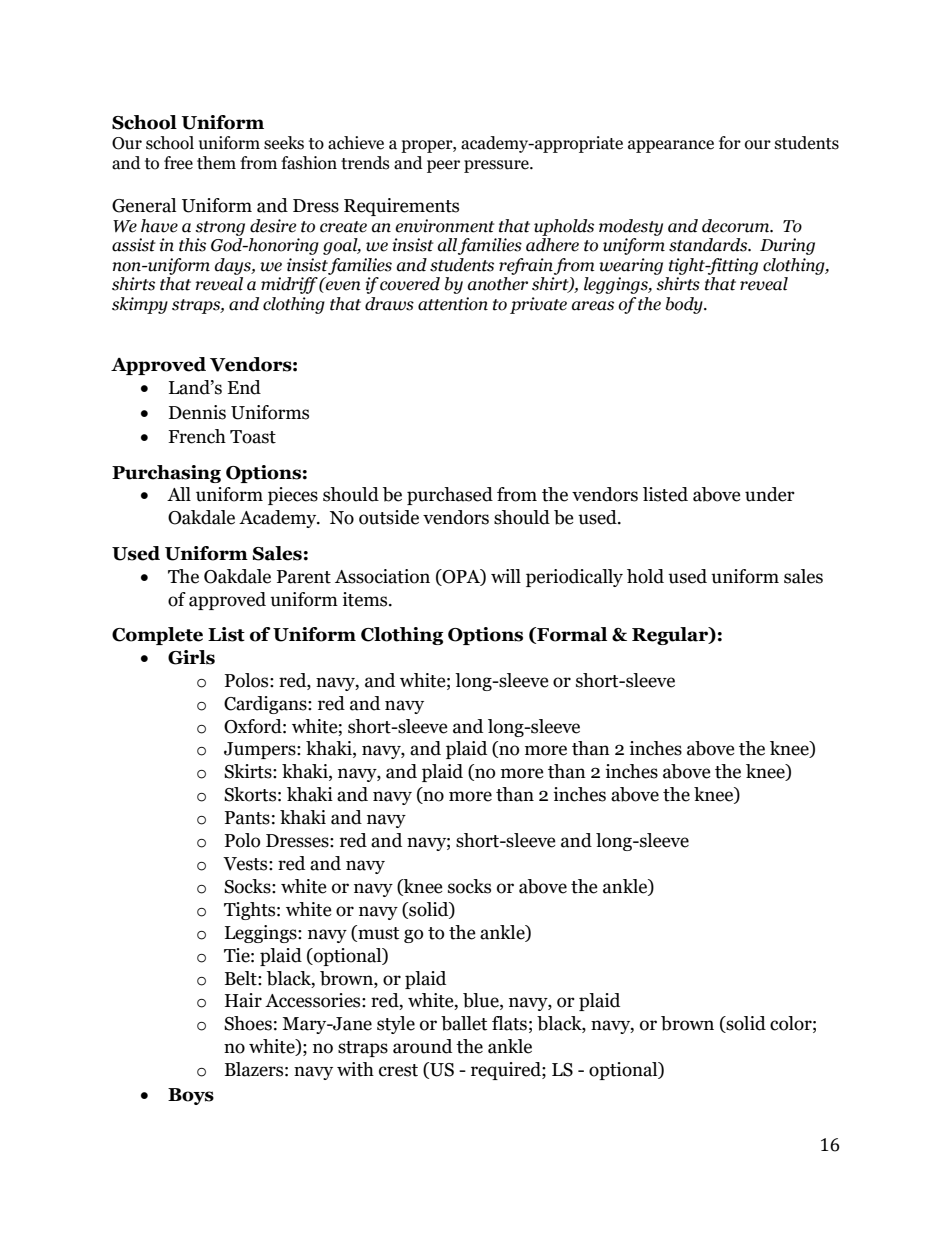 The image size is (952, 1233). What do you see at coordinates (191, 657) in the screenshot?
I see `Girls` at bounding box center [191, 657].
